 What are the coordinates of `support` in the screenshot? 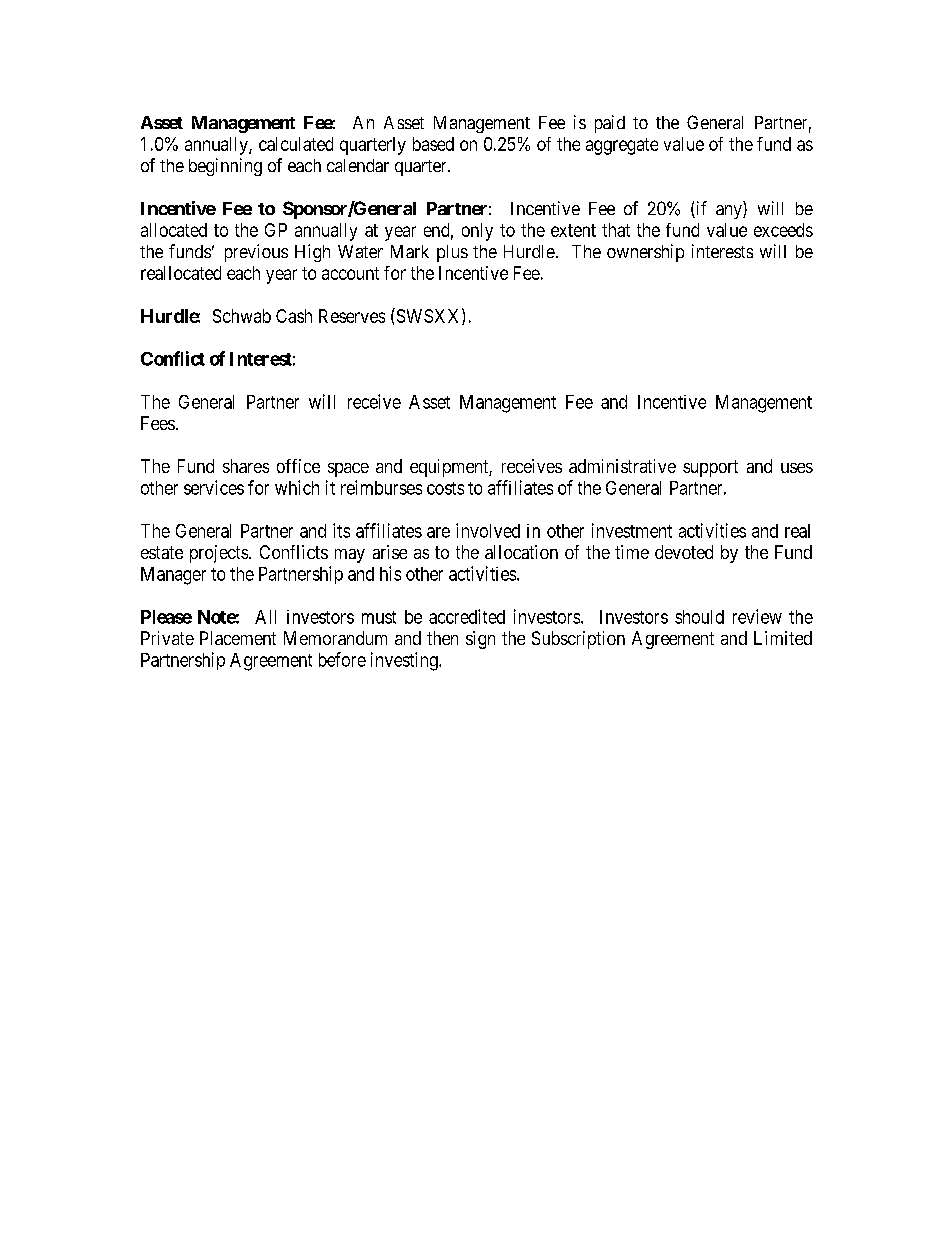 It's located at (710, 468).
